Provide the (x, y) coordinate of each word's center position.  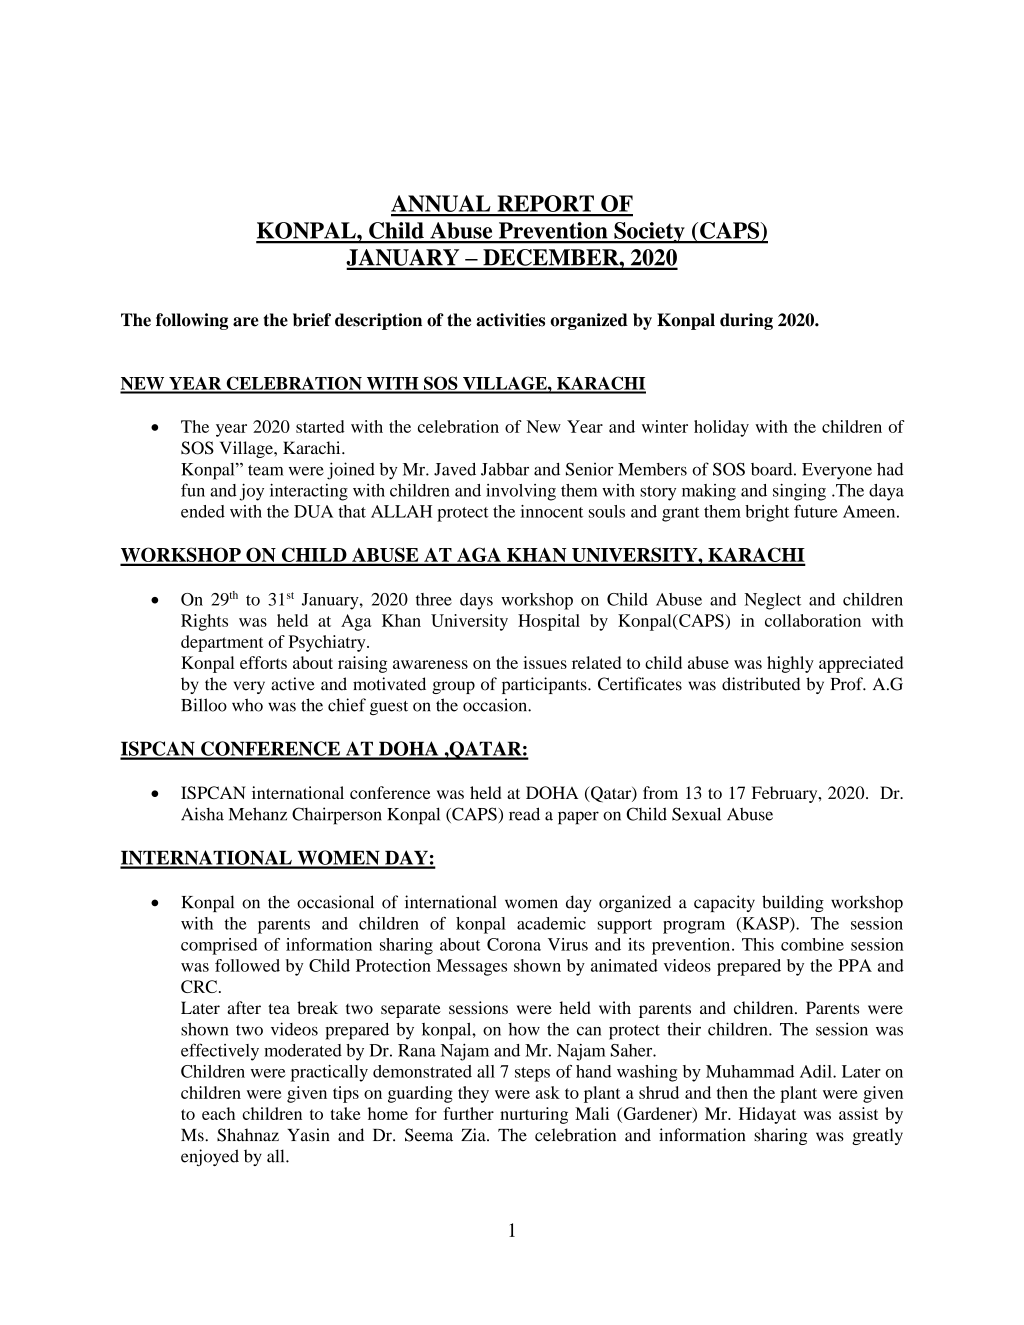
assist (858, 1113)
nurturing (534, 1115)
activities (510, 320)
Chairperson (337, 816)
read (524, 814)
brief (312, 320)
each (218, 1113)
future (816, 511)
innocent (552, 511)
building (793, 903)
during (746, 321)
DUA (313, 511)
